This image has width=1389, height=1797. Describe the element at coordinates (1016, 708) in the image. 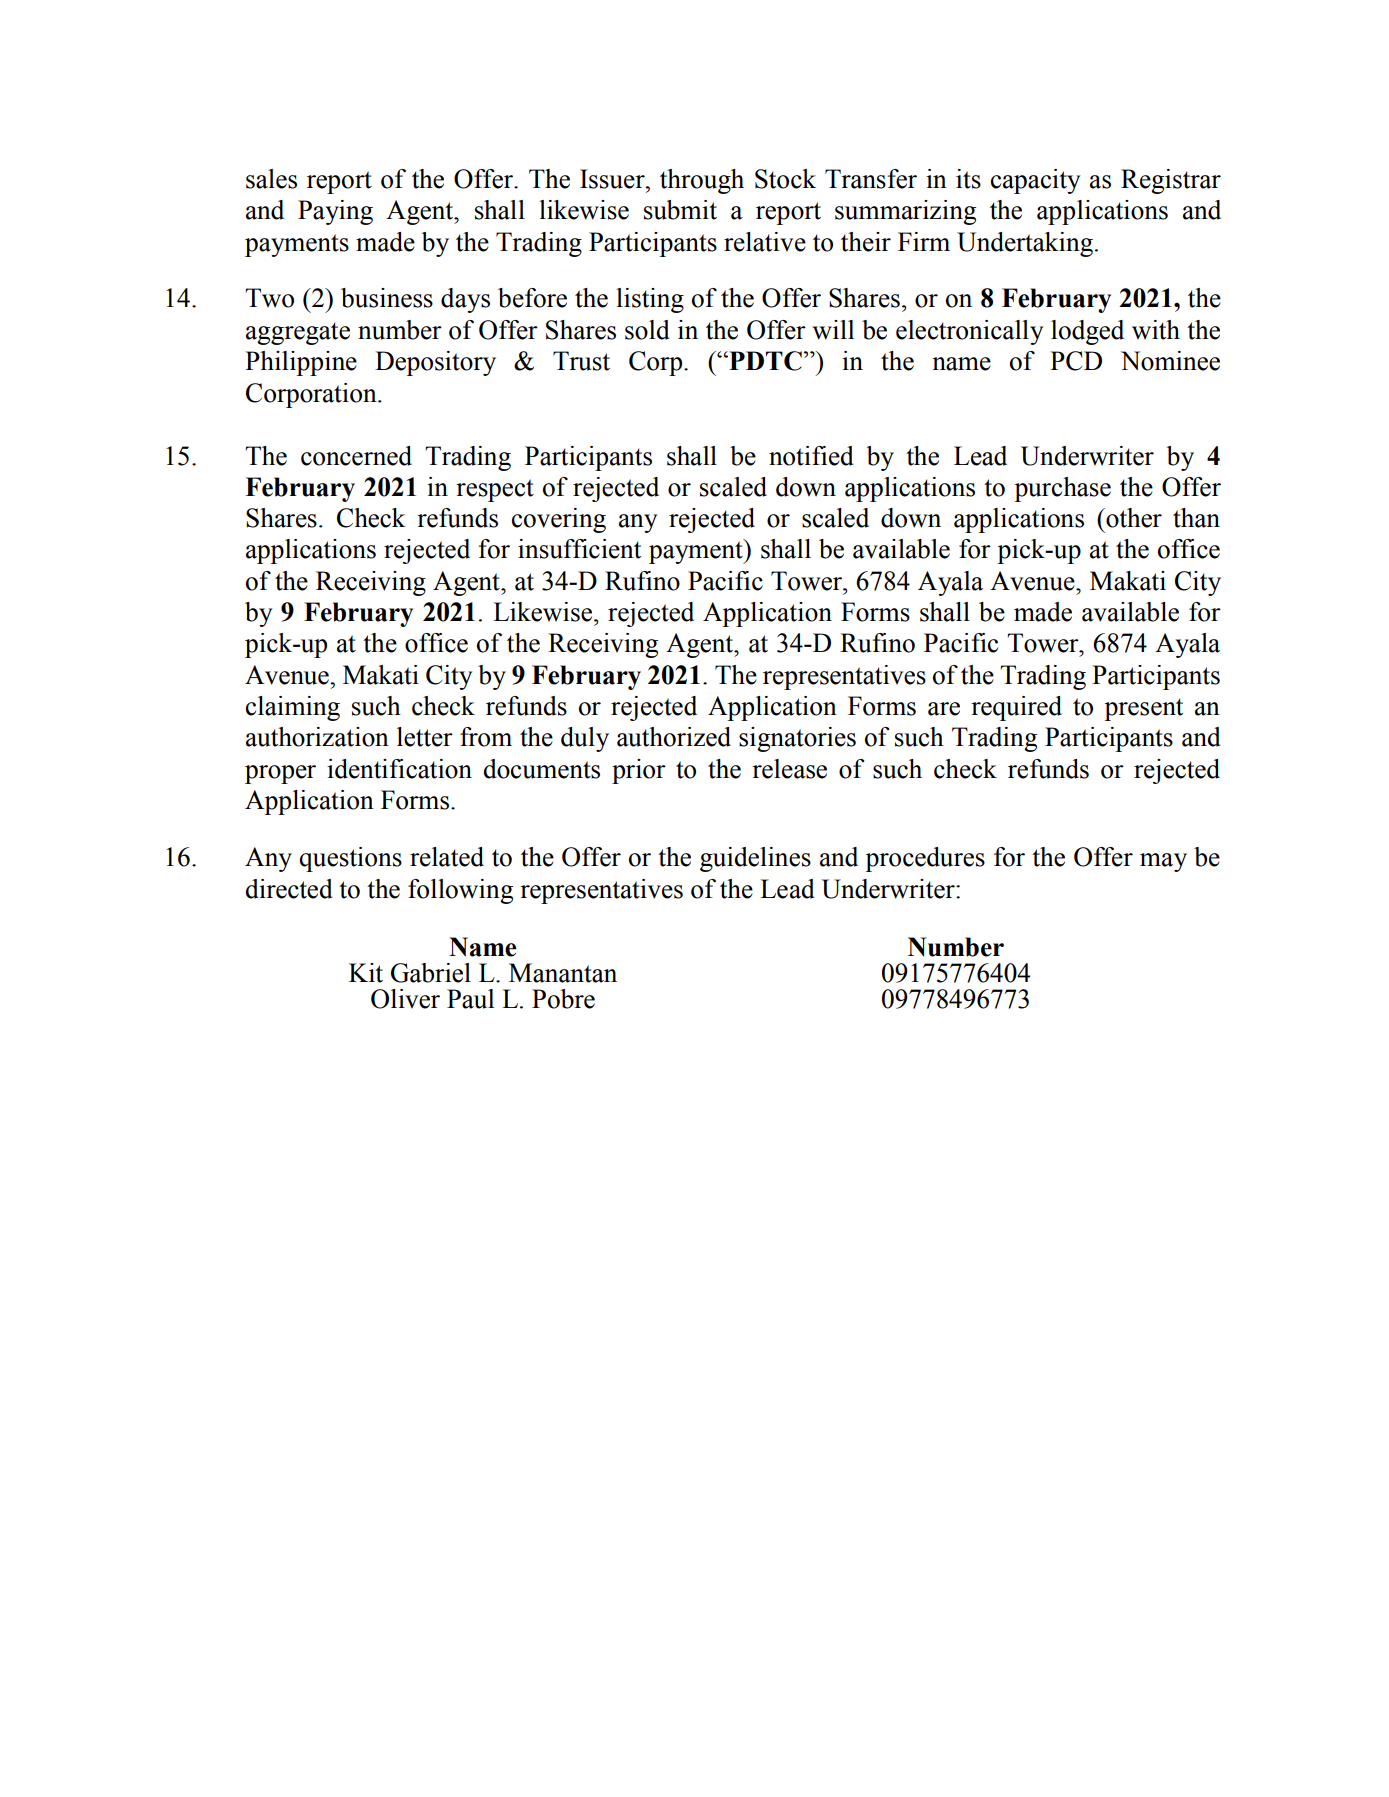

I see `required` at that location.
